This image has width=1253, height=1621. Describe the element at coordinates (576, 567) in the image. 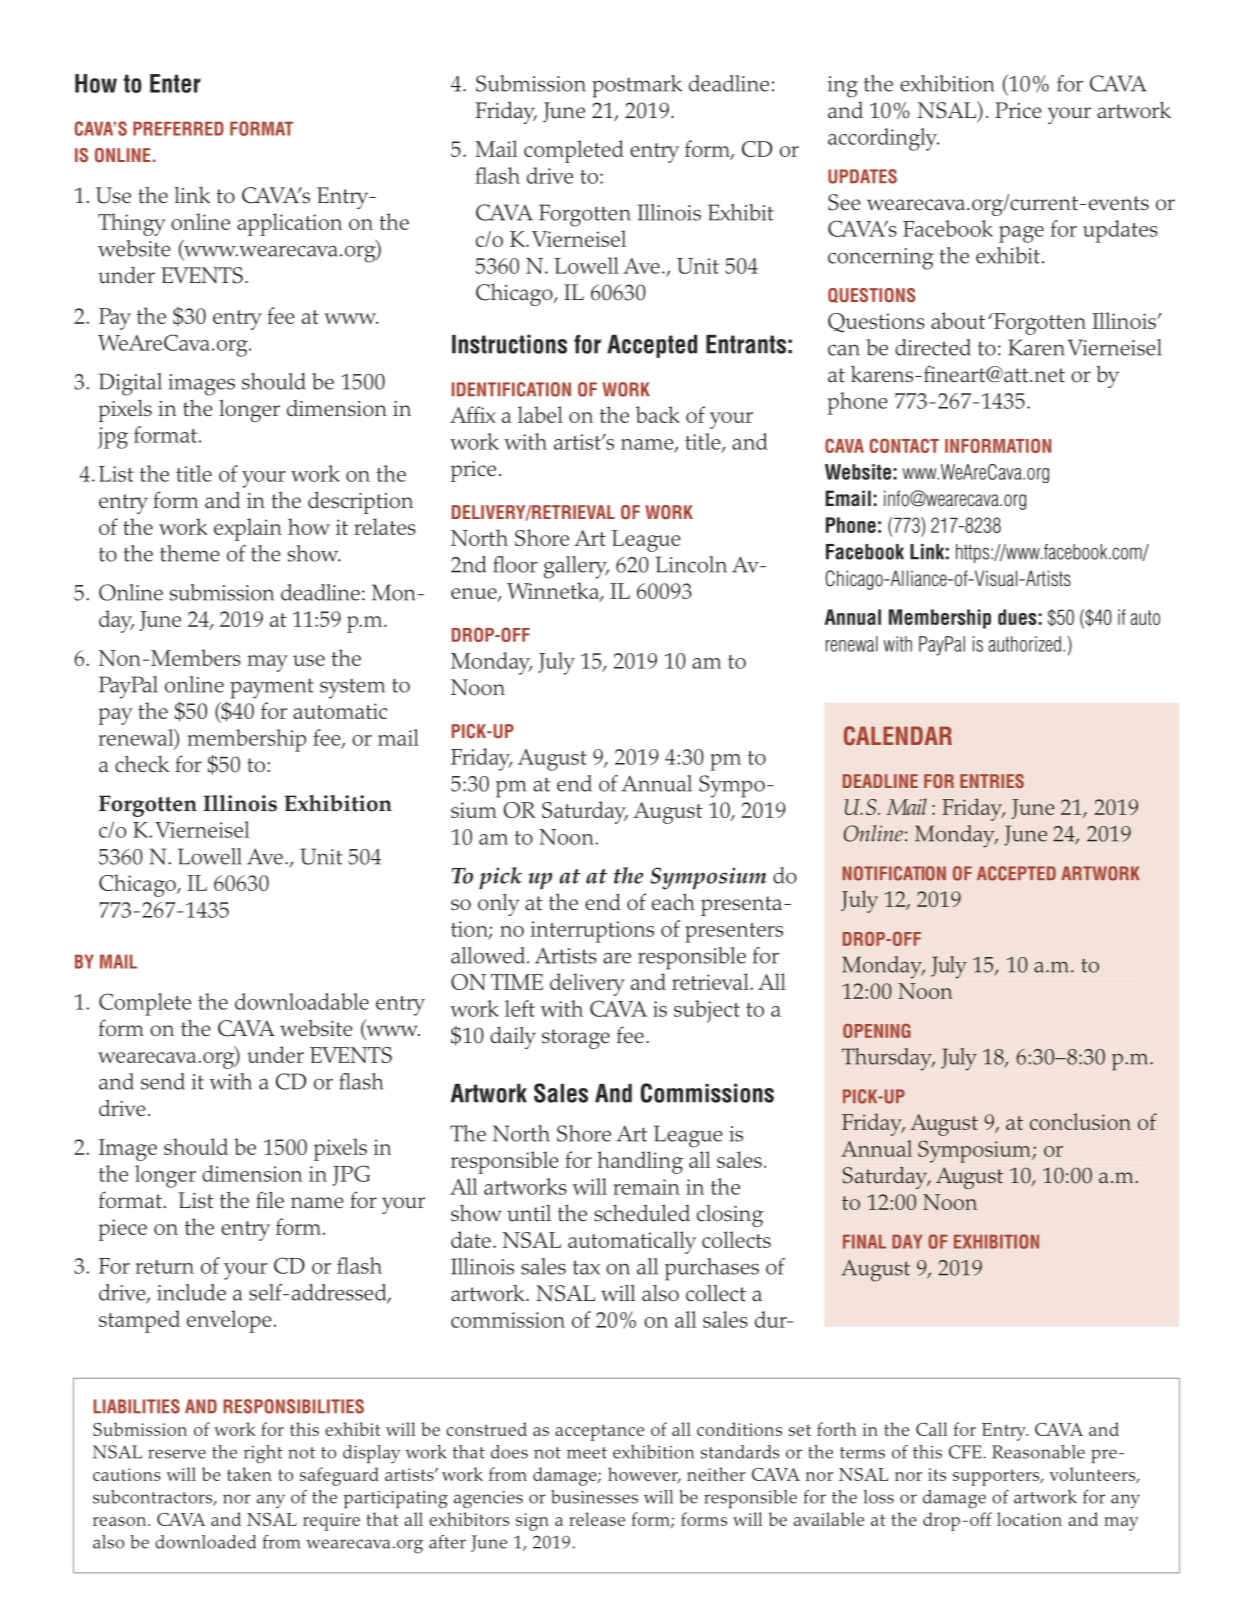

I see `gallery` at that location.
